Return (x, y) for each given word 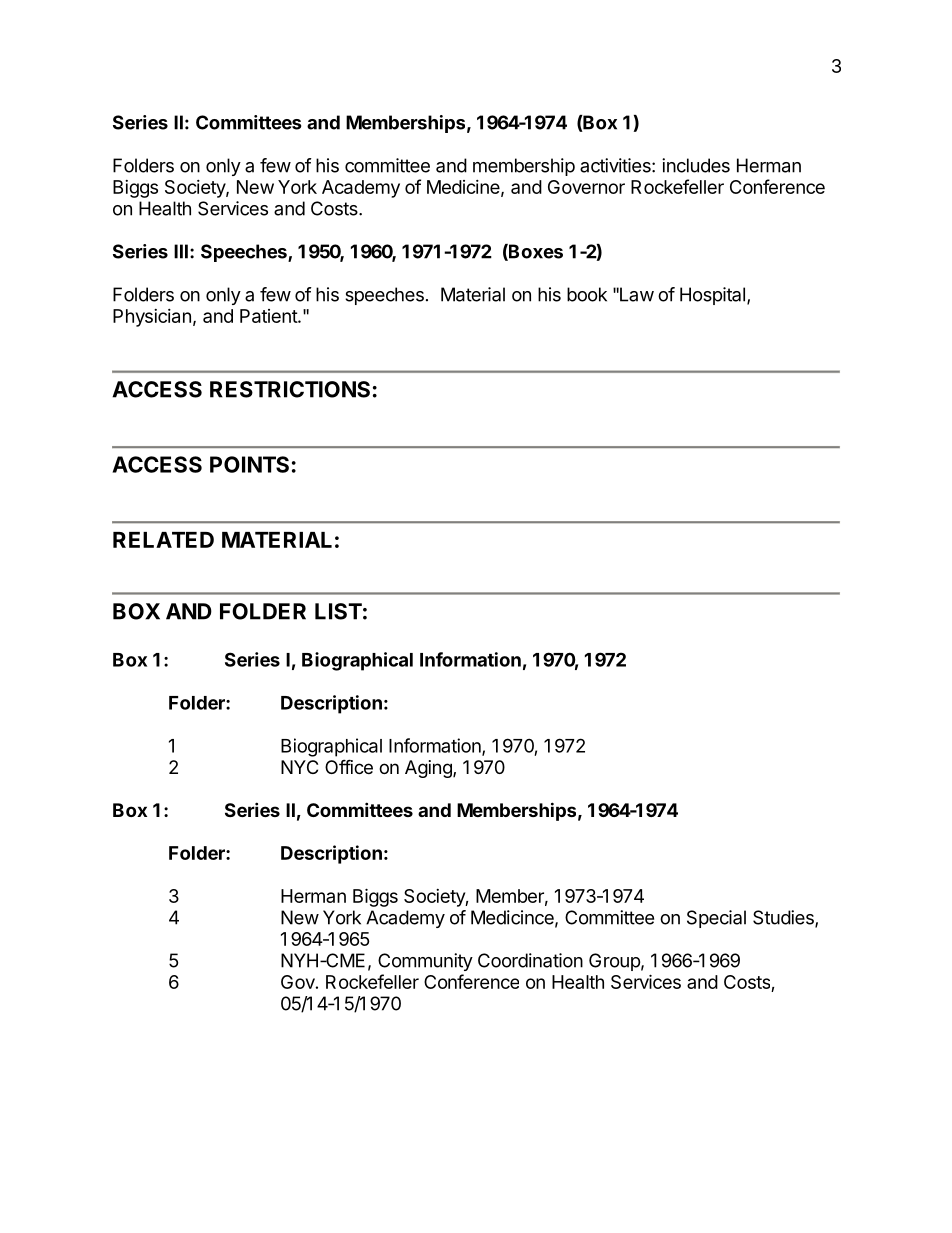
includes (696, 165)
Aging (429, 769)
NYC (299, 767)
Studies (784, 918)
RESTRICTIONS (290, 389)
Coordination (530, 960)
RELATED (163, 540)
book (587, 294)
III (181, 251)
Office (349, 766)
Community (425, 962)
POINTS (249, 464)
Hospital (712, 296)
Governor (586, 187)
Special (716, 919)
